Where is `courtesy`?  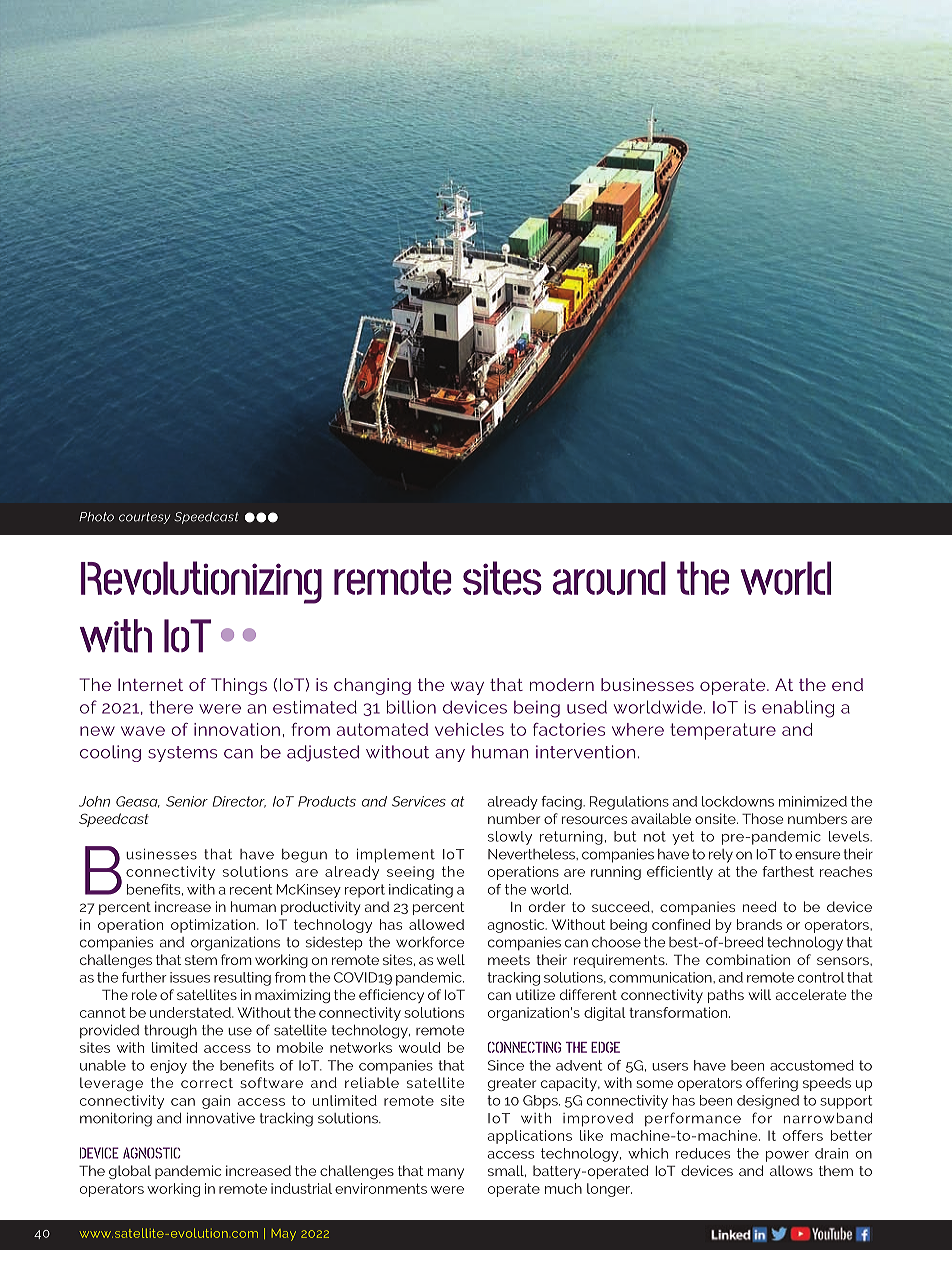
courtesy is located at coordinates (144, 518).
